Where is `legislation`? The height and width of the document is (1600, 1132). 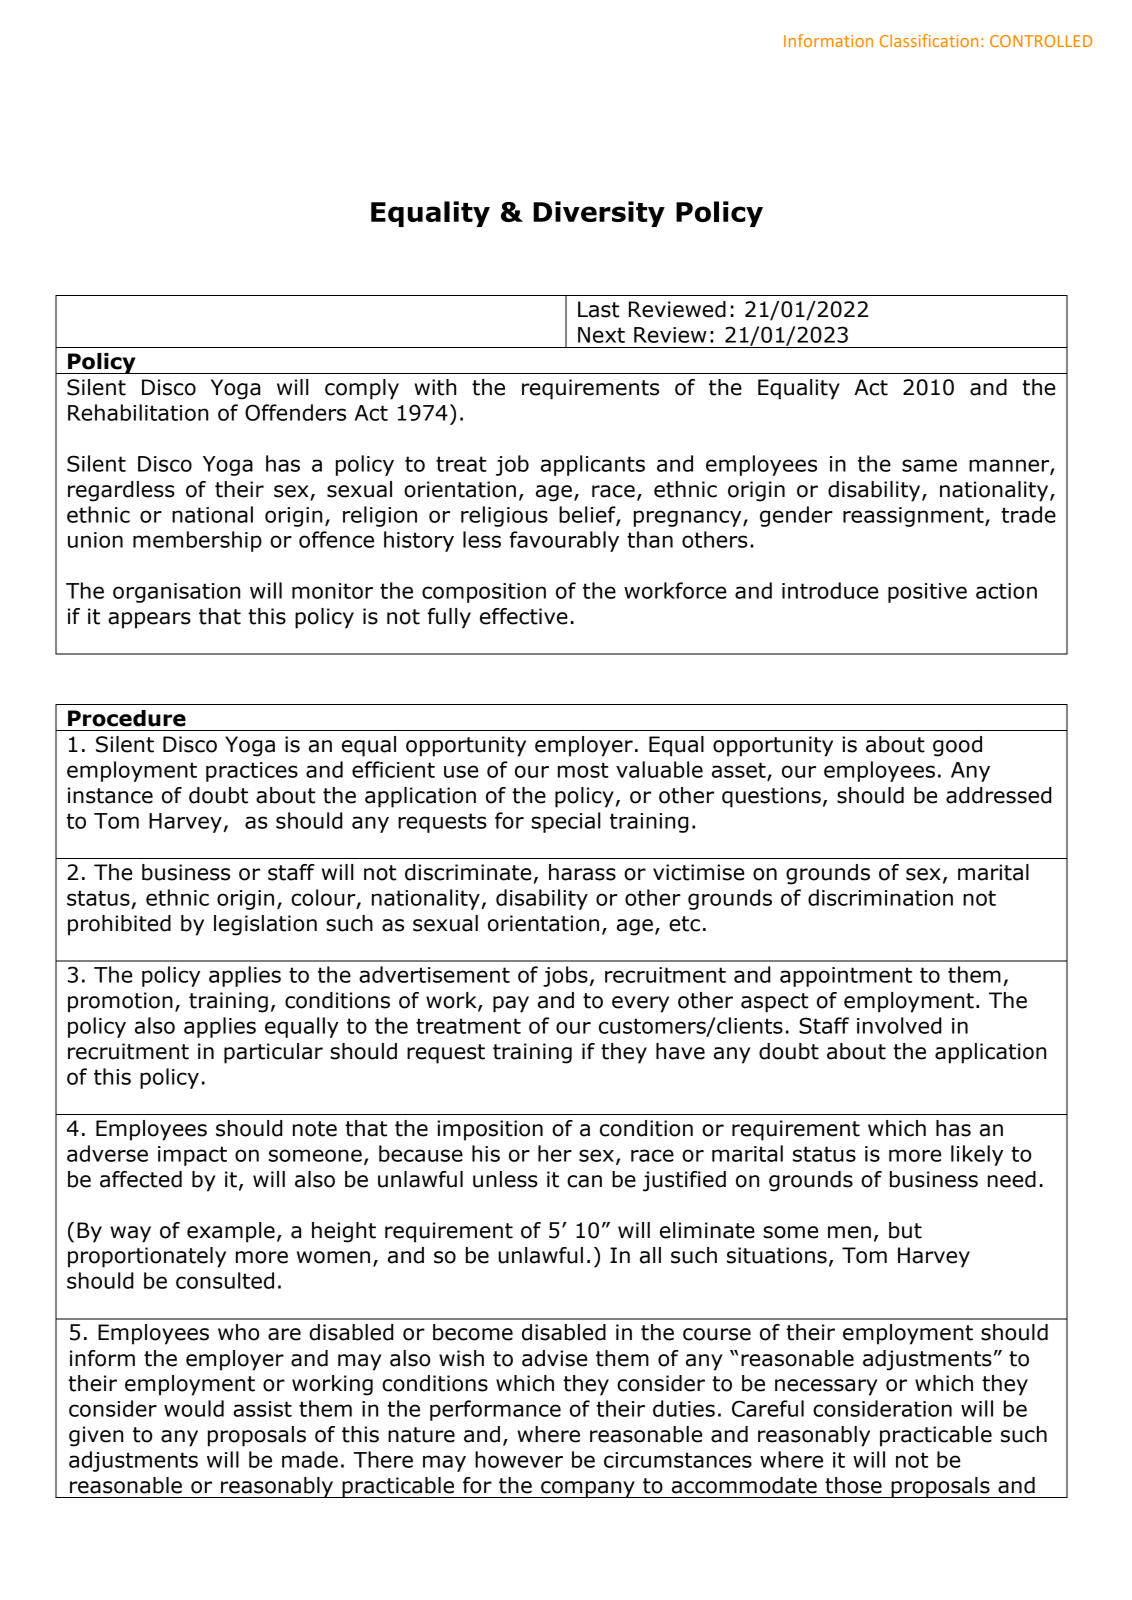 legislation is located at coordinates (265, 925).
